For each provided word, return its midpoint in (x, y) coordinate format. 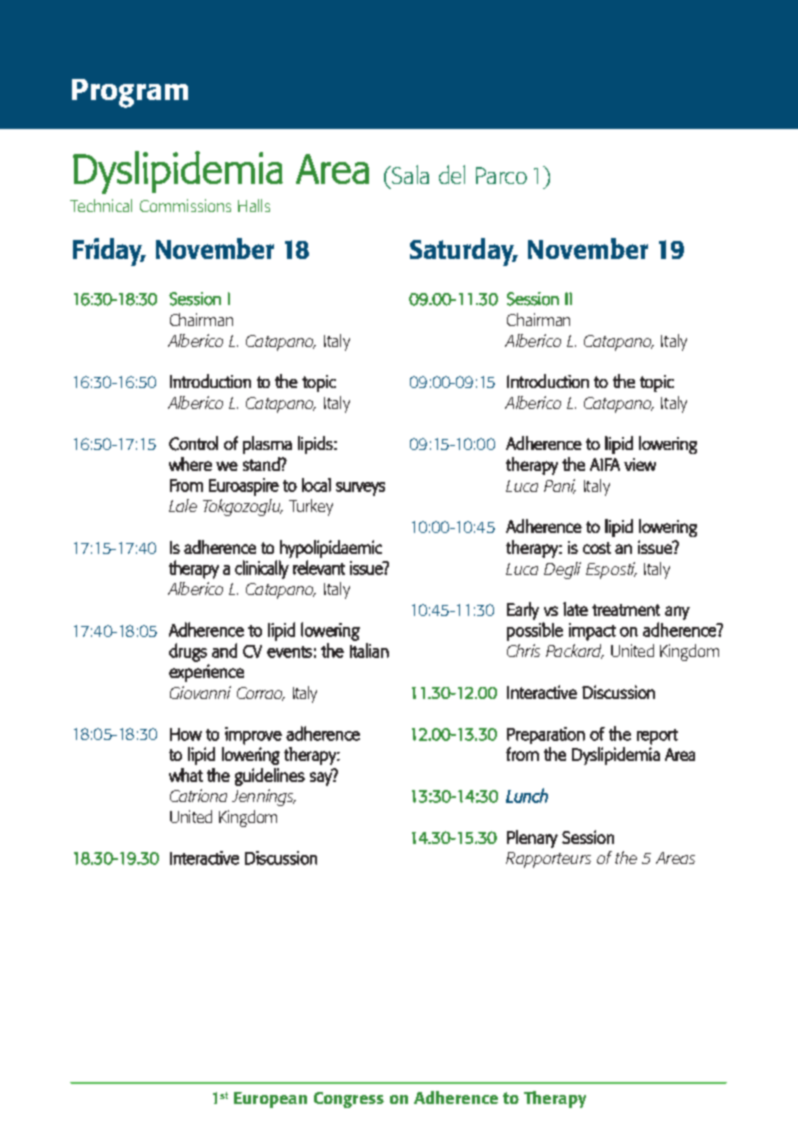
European (270, 1100)
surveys (360, 489)
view (640, 464)
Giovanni (200, 692)
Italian (369, 650)
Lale (183, 505)
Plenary (532, 839)
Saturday (463, 252)
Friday (109, 252)
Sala (409, 174)
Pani (560, 486)
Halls (254, 205)
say (322, 778)
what (186, 775)
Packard (575, 651)
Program (130, 93)
